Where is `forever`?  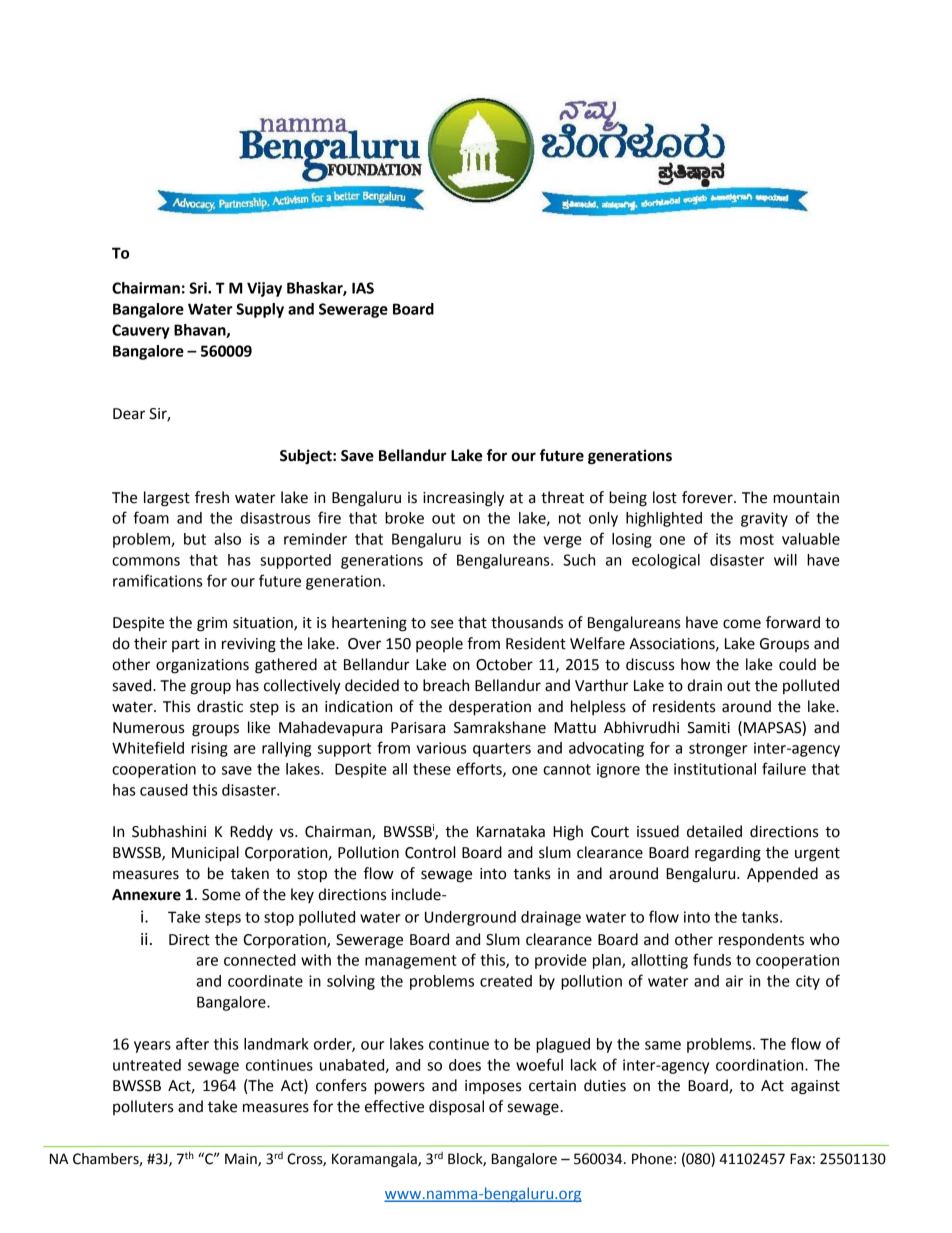
forever is located at coordinates (708, 497).
